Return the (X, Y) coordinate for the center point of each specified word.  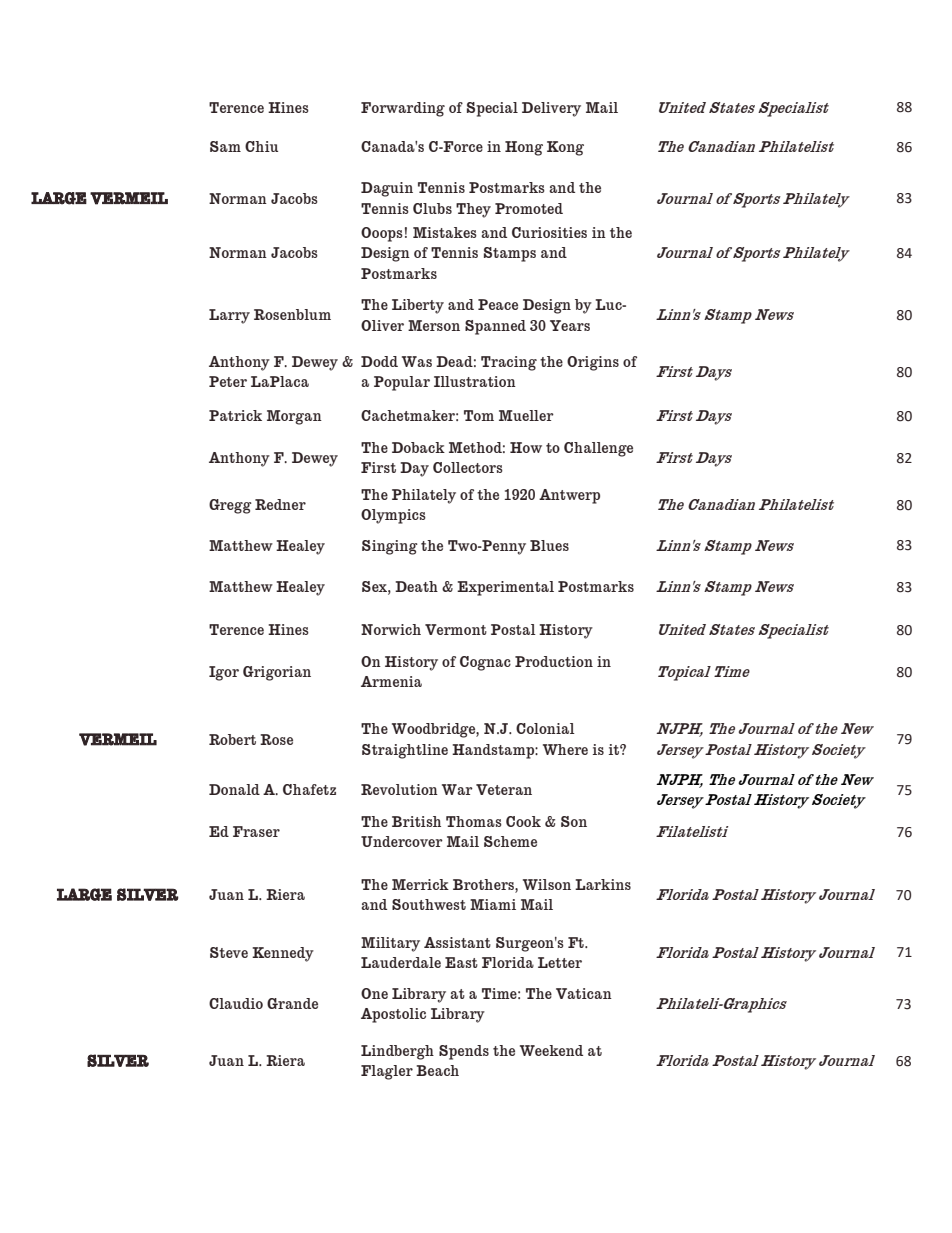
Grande (292, 1003)
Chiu (261, 146)
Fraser (256, 831)
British (416, 821)
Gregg (230, 506)
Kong (565, 148)
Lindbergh (397, 1052)
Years (570, 325)
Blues (549, 545)
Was (417, 361)
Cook (523, 821)
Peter (228, 381)
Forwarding (403, 109)
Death (416, 586)
